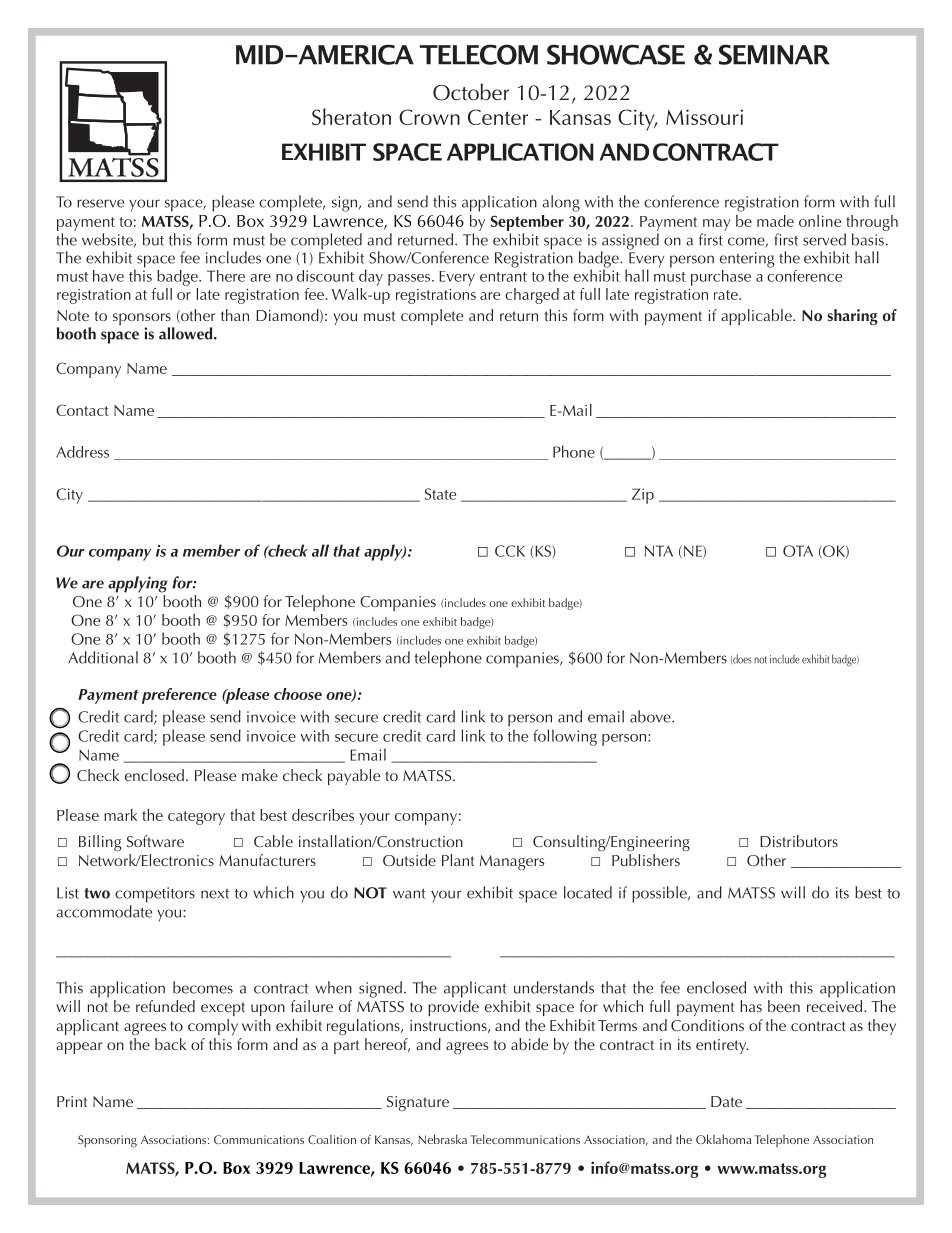 The width and height of the document is (952, 1233). What do you see at coordinates (107, 1141) in the document?
I see `Sponsoring` at bounding box center [107, 1141].
